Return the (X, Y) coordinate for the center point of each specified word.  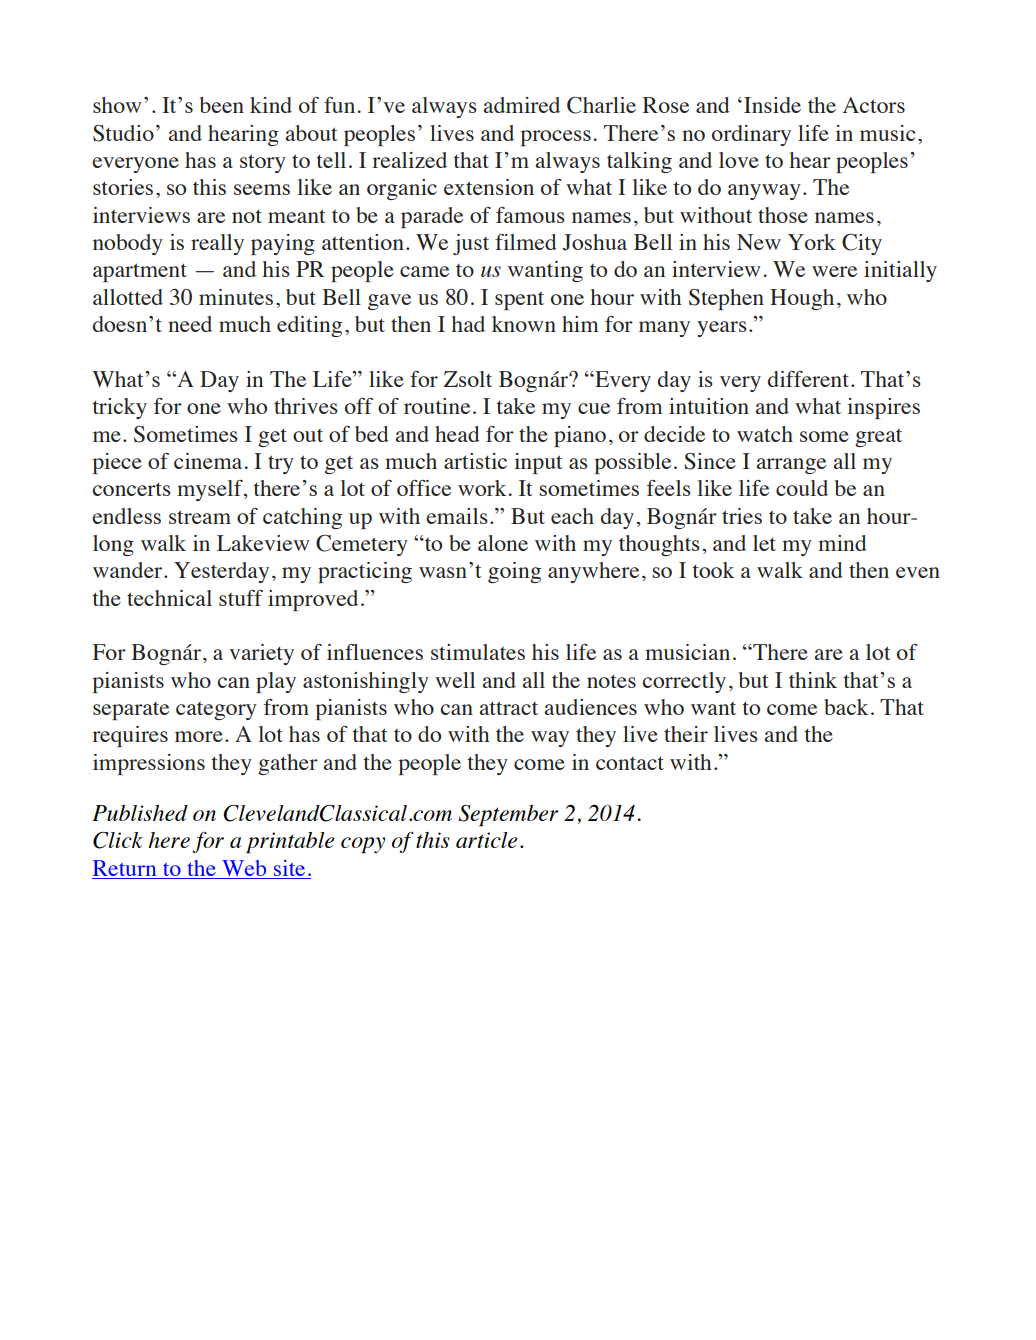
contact (630, 763)
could (802, 488)
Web (244, 868)
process (555, 138)
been (222, 105)
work (482, 488)
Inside (772, 105)
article (486, 840)
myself (211, 490)
